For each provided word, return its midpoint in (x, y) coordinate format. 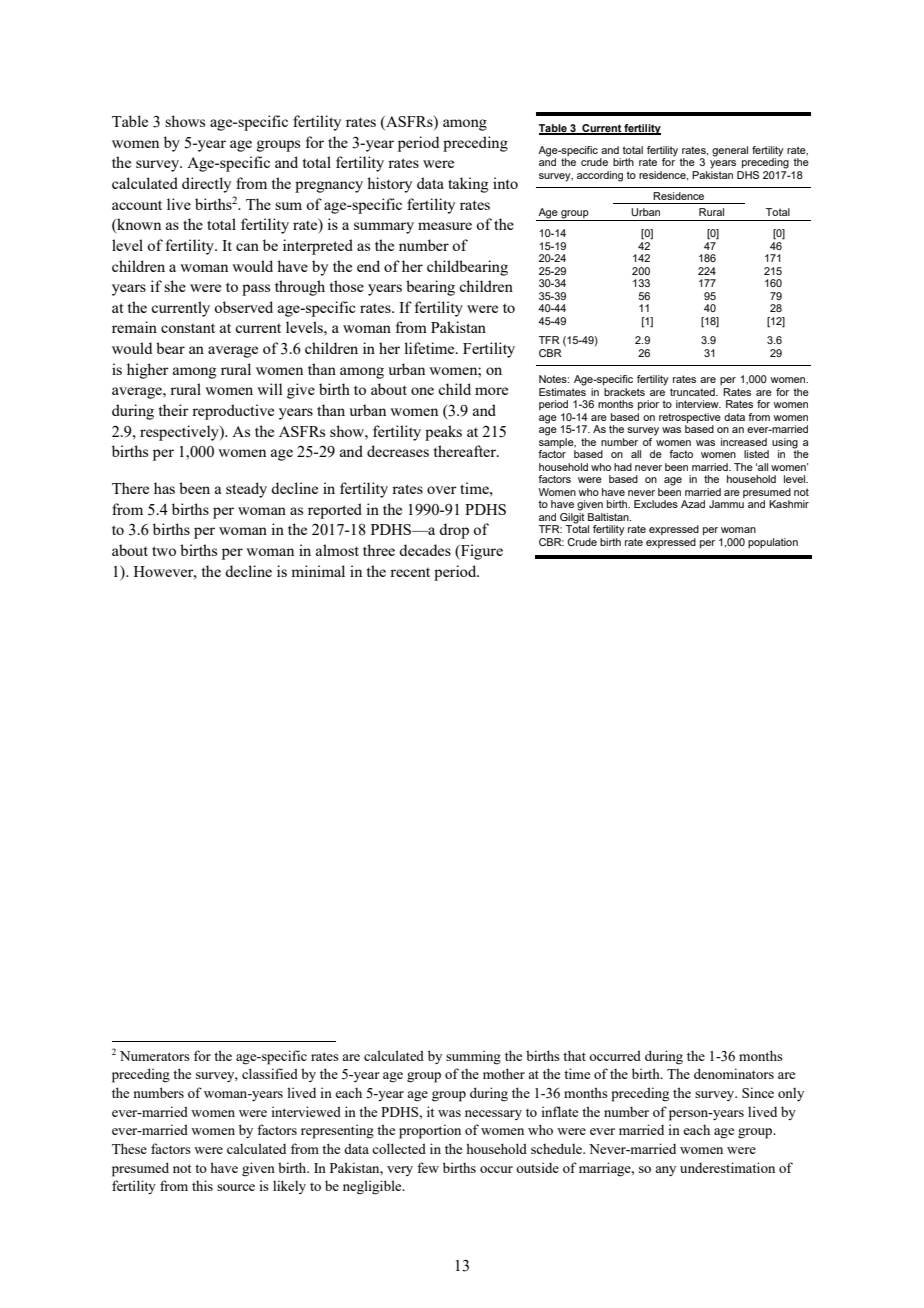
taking (468, 185)
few (428, 1167)
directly (206, 185)
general (730, 151)
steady (246, 490)
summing (473, 1057)
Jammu (726, 504)
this (202, 1185)
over (442, 490)
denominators (734, 1073)
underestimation (727, 1167)
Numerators (155, 1056)
